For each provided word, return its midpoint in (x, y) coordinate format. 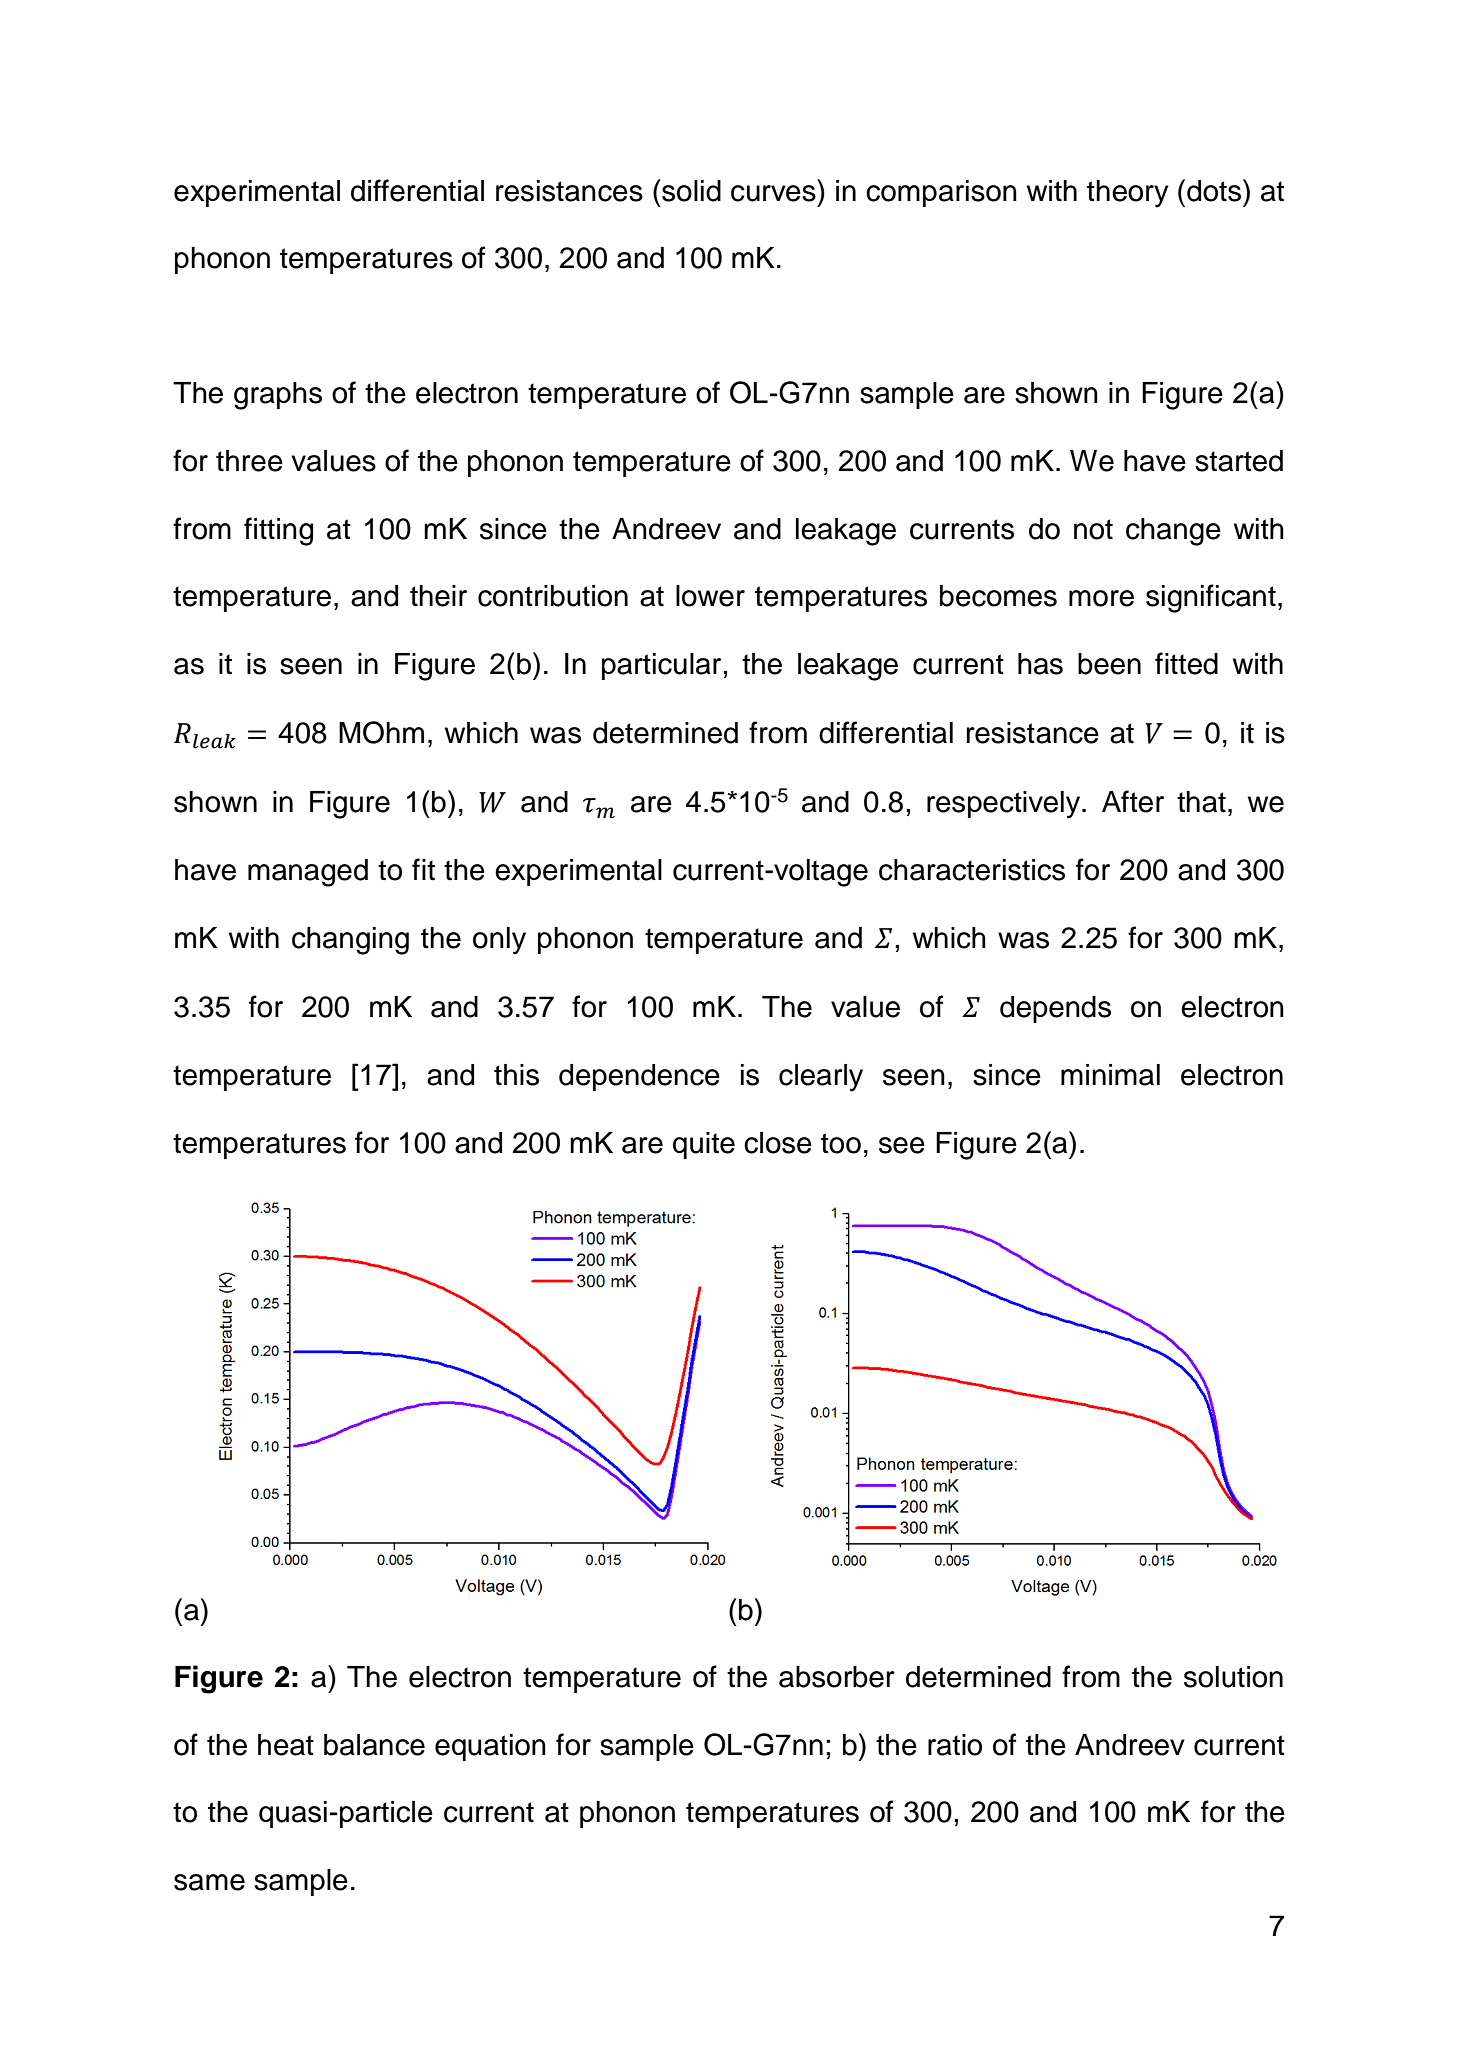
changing (350, 941)
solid (690, 190)
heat (286, 1745)
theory (1127, 194)
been (1109, 664)
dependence (639, 1077)
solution (1233, 1677)
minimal (1110, 1075)
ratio (955, 1745)
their (438, 596)
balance (374, 1745)
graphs (278, 396)
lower (710, 596)
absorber (837, 1677)
